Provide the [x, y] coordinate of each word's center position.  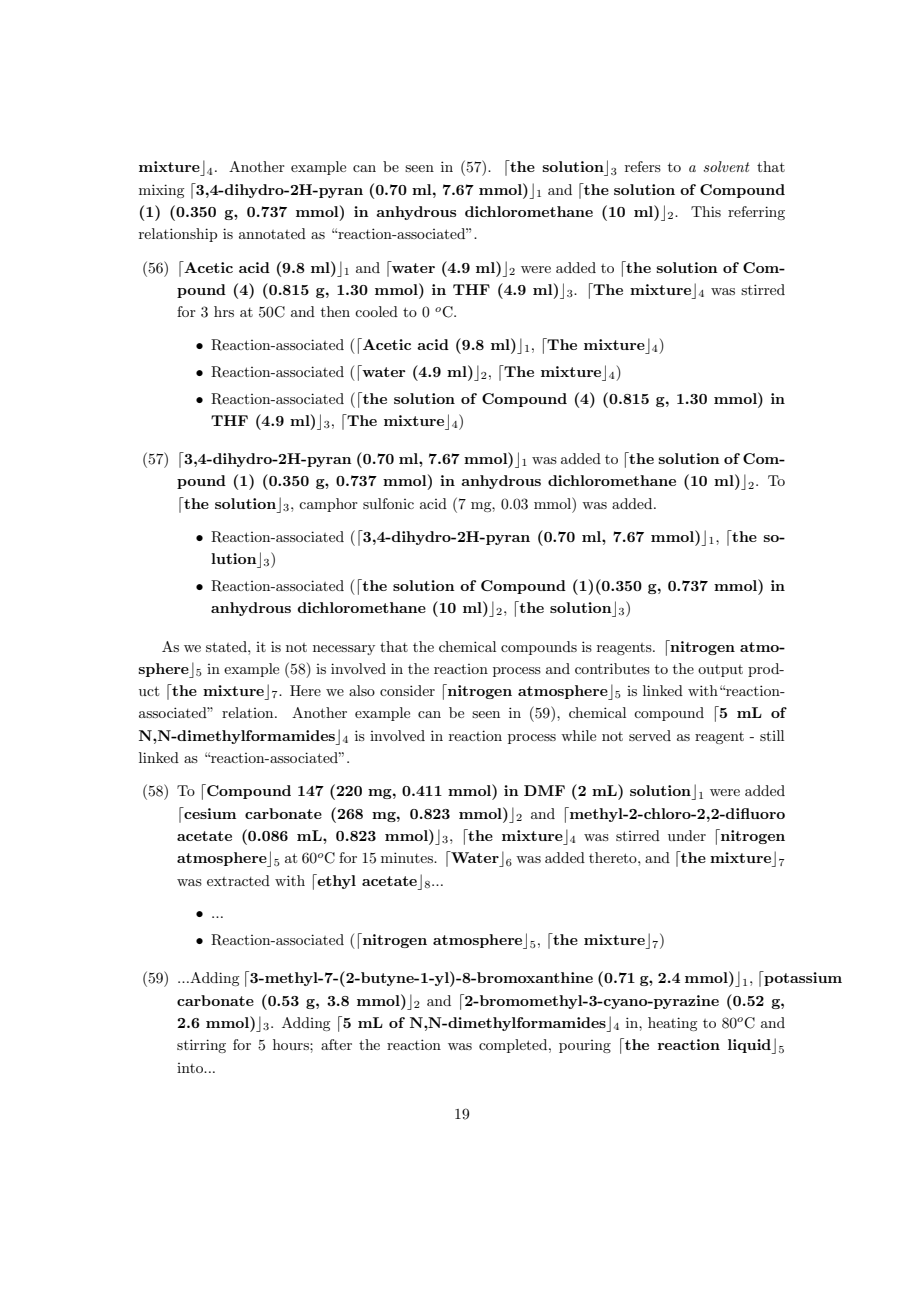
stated [227, 646]
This [706, 211]
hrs [224, 311]
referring [756, 213]
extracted [238, 880]
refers [643, 166]
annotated [272, 233]
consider [407, 690]
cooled [376, 311]
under [687, 835]
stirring [201, 1046]
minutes [408, 857]
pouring [585, 1046]
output [720, 671]
